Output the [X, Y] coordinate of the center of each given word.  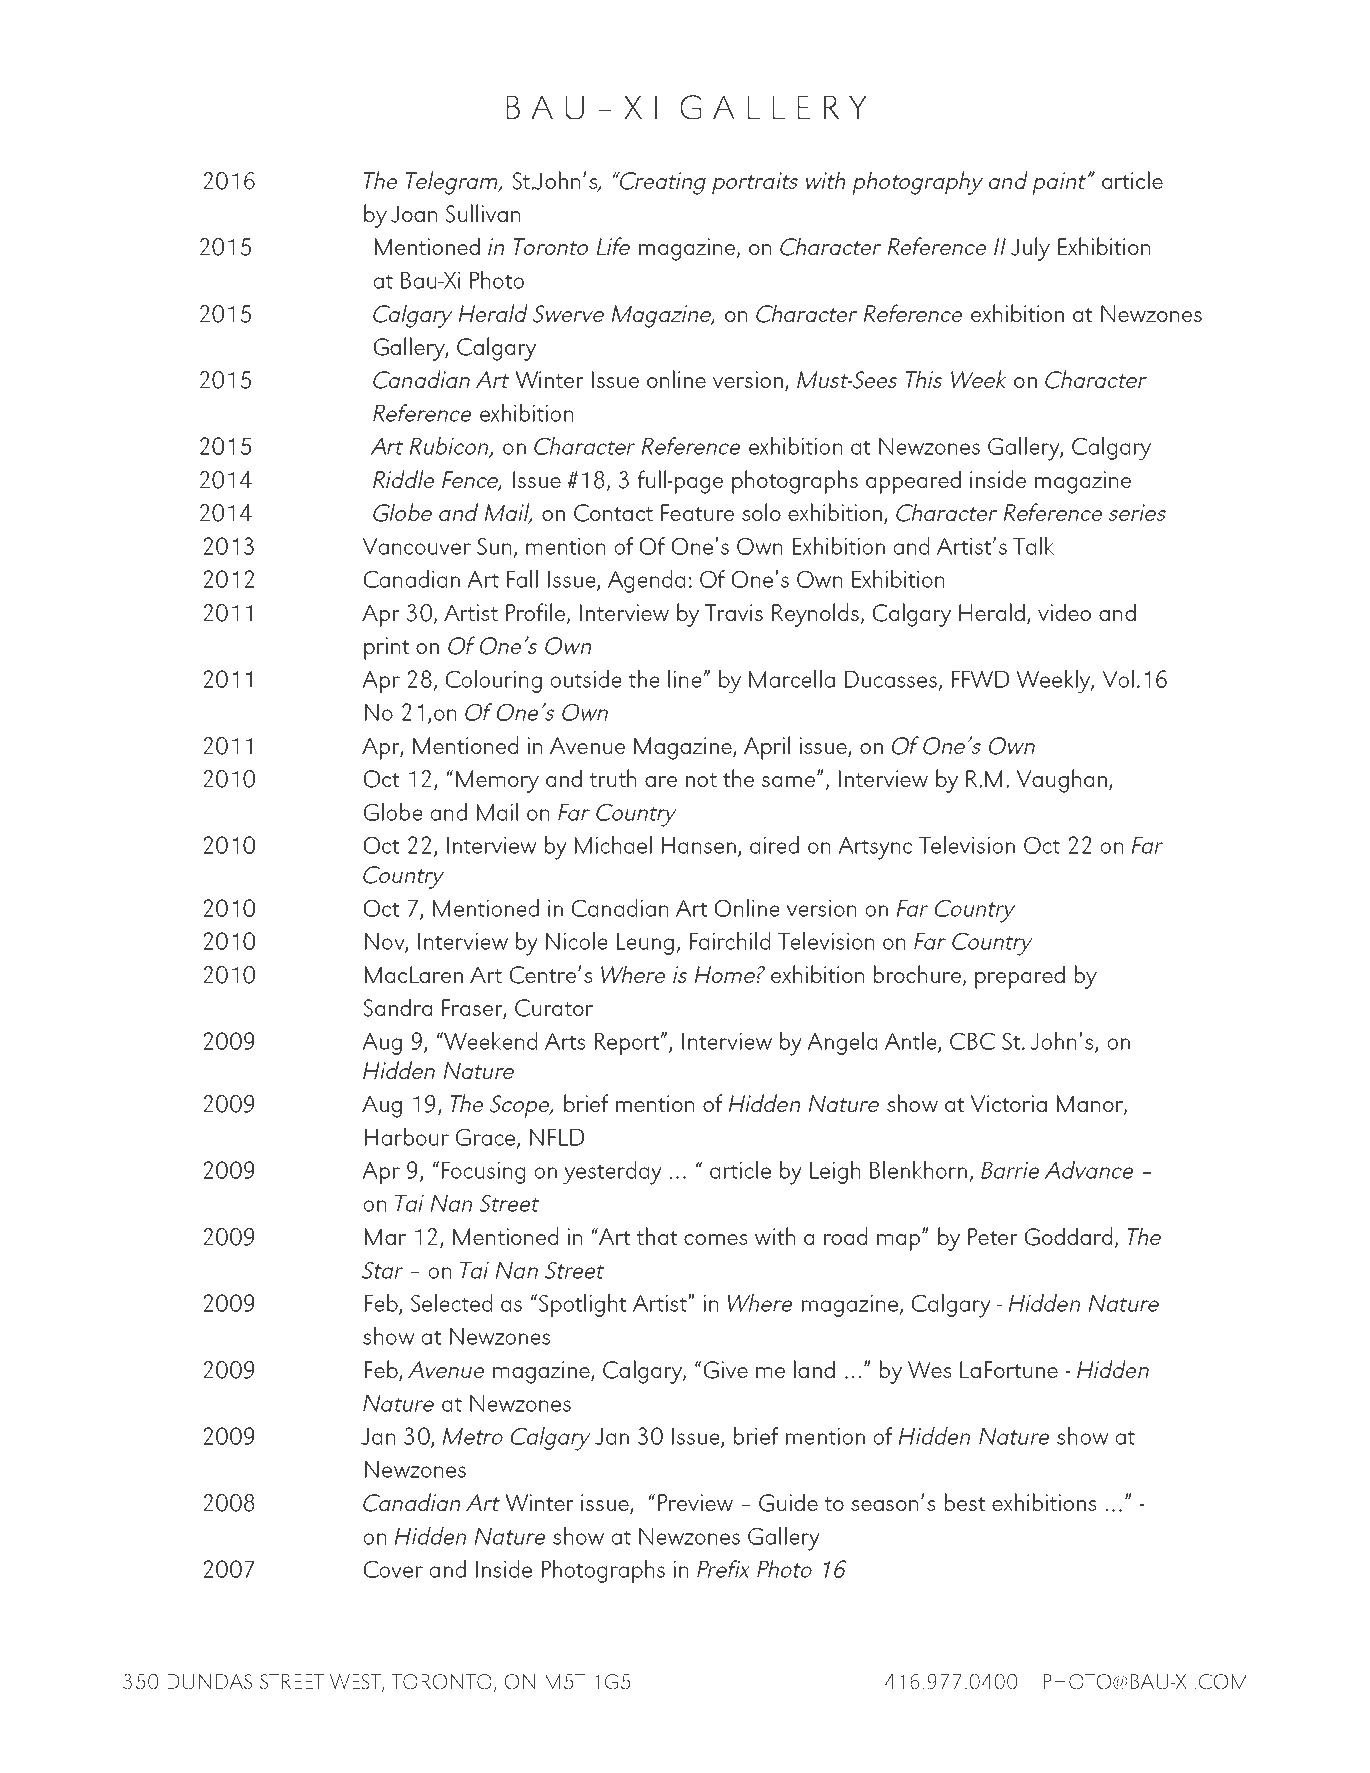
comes [715, 1239]
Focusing [483, 1173]
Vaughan [1061, 781]
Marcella [792, 679]
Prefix [723, 1569]
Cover [393, 1569]
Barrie [1010, 1170]
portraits [755, 183]
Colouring [494, 681]
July [1030, 249]
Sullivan [483, 213]
